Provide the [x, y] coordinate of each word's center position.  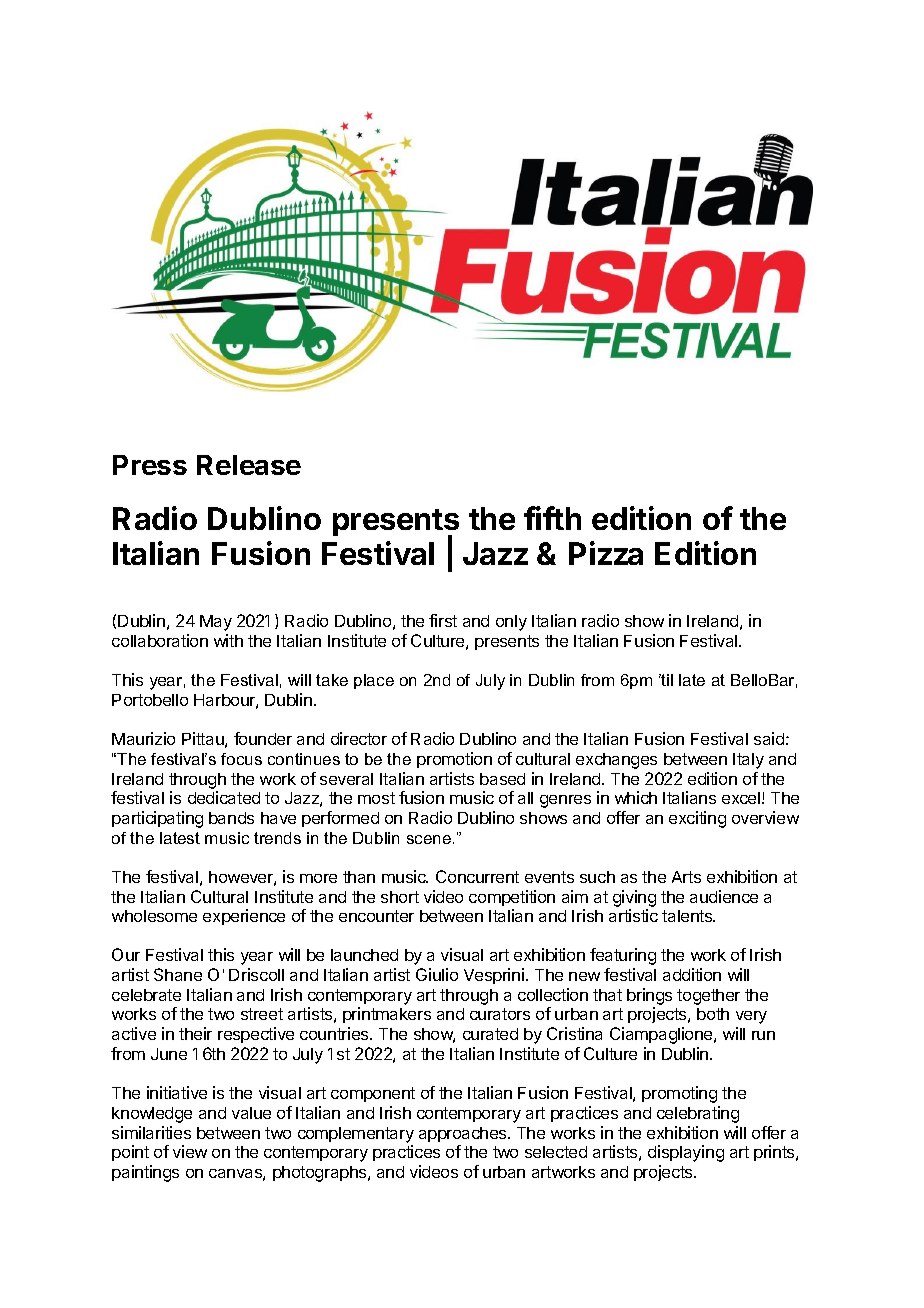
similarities [151, 1132]
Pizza [606, 553]
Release [249, 465]
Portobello [150, 700]
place [374, 681]
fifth [552, 518]
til [666, 680]
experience [244, 917]
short [400, 897]
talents [688, 916]
